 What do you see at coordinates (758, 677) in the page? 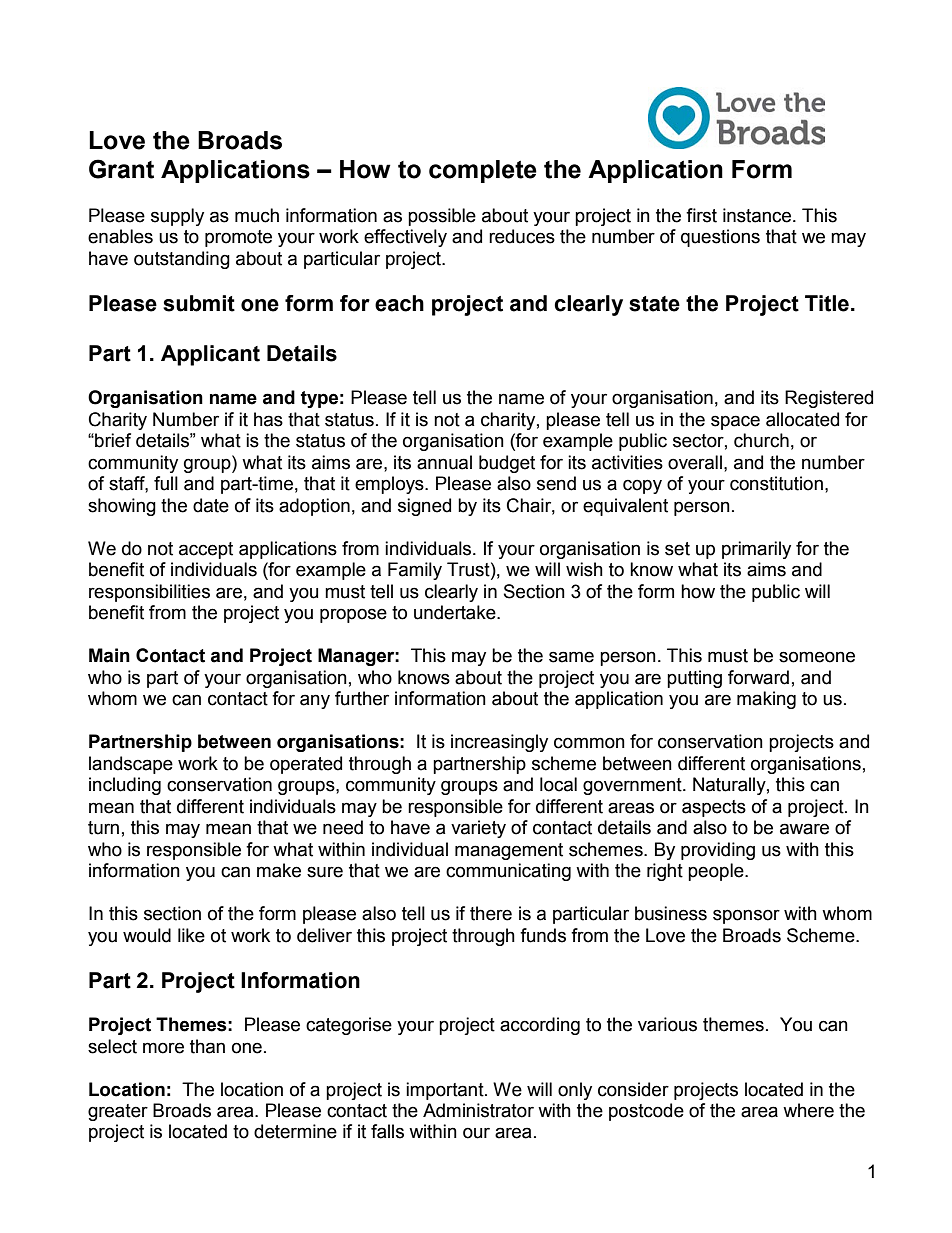
I see `forward` at bounding box center [758, 677].
